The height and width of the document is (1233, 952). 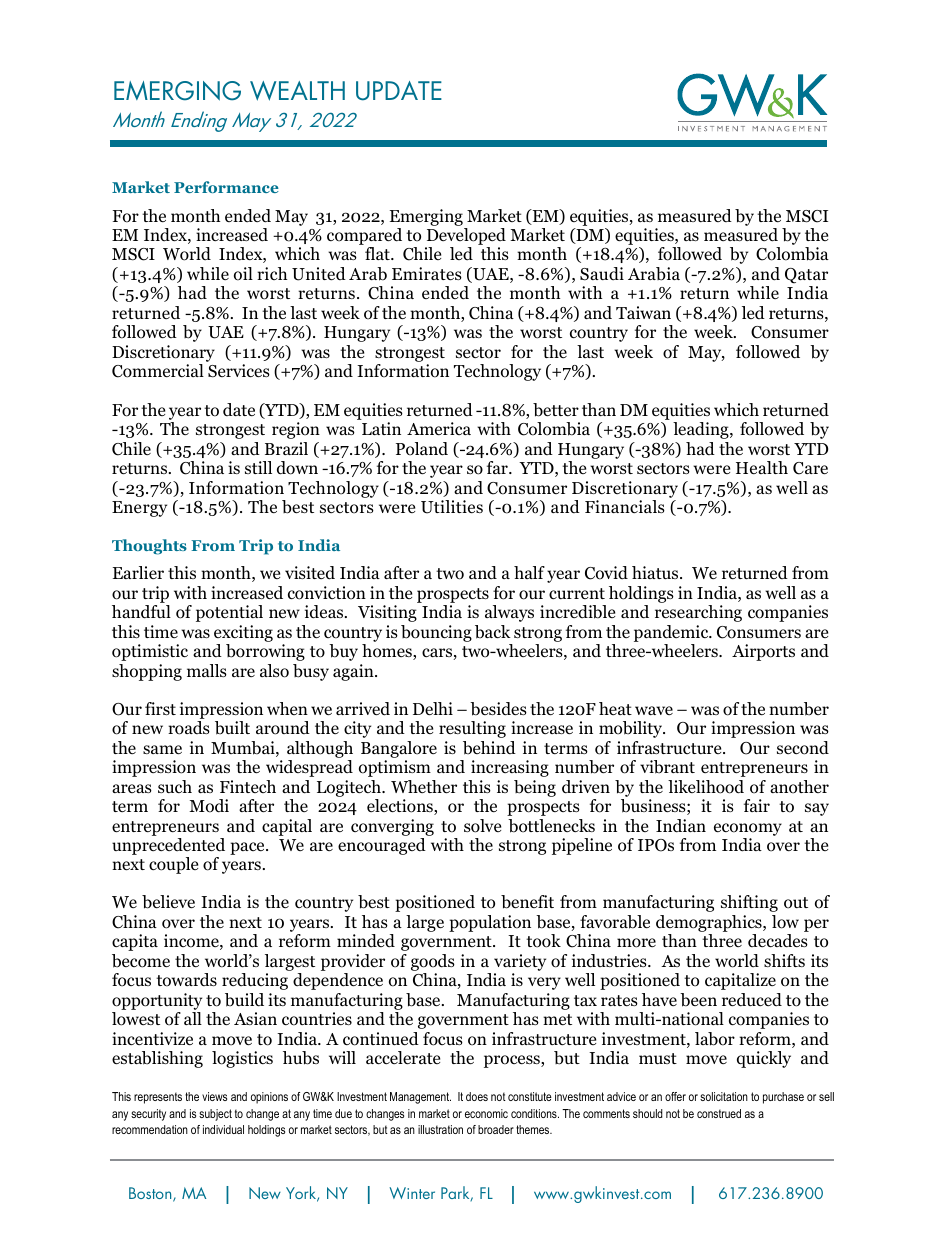 What do you see at coordinates (465, 238) in the document?
I see `Developed` at bounding box center [465, 238].
